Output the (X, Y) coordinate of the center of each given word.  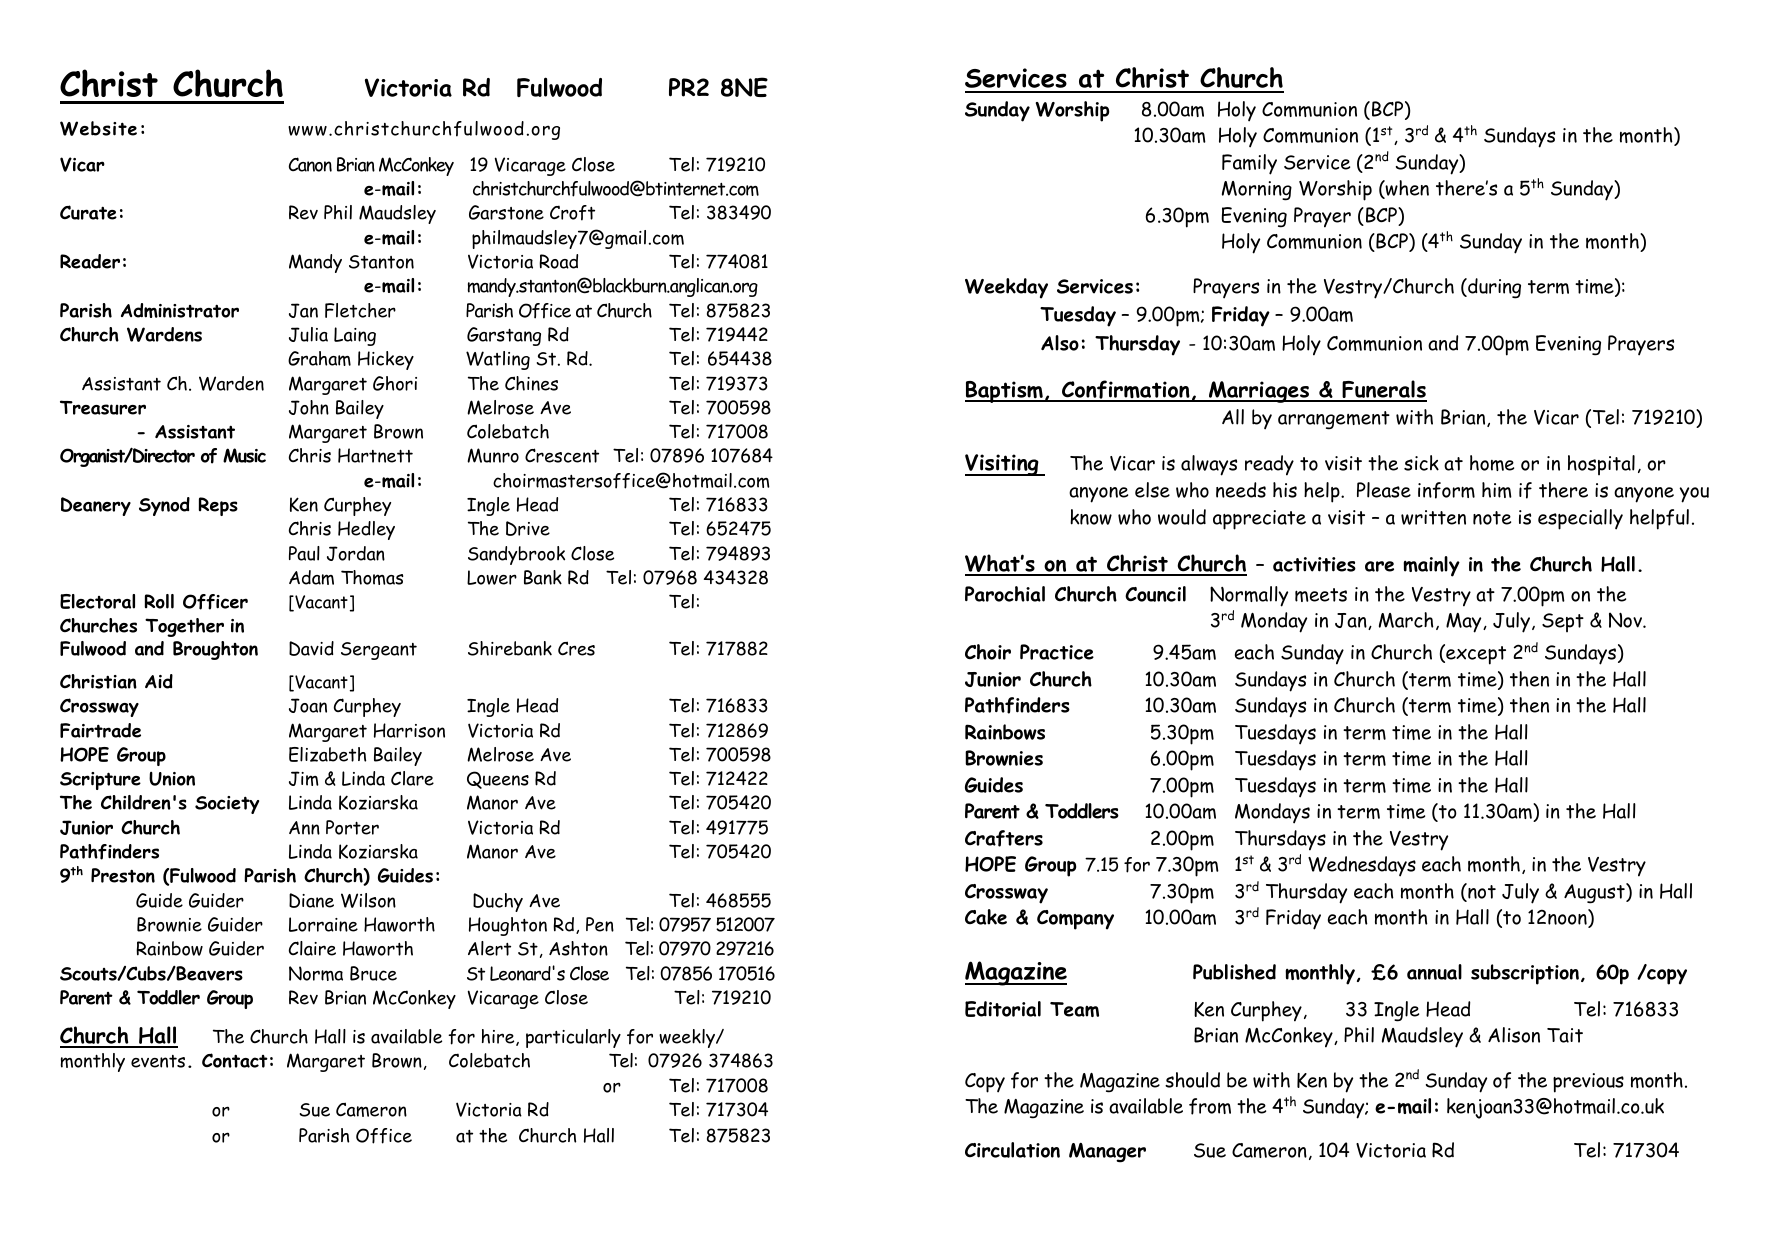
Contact (235, 1060)
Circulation (1012, 1150)
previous (1588, 1083)
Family (1249, 164)
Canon (310, 164)
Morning (1257, 191)
